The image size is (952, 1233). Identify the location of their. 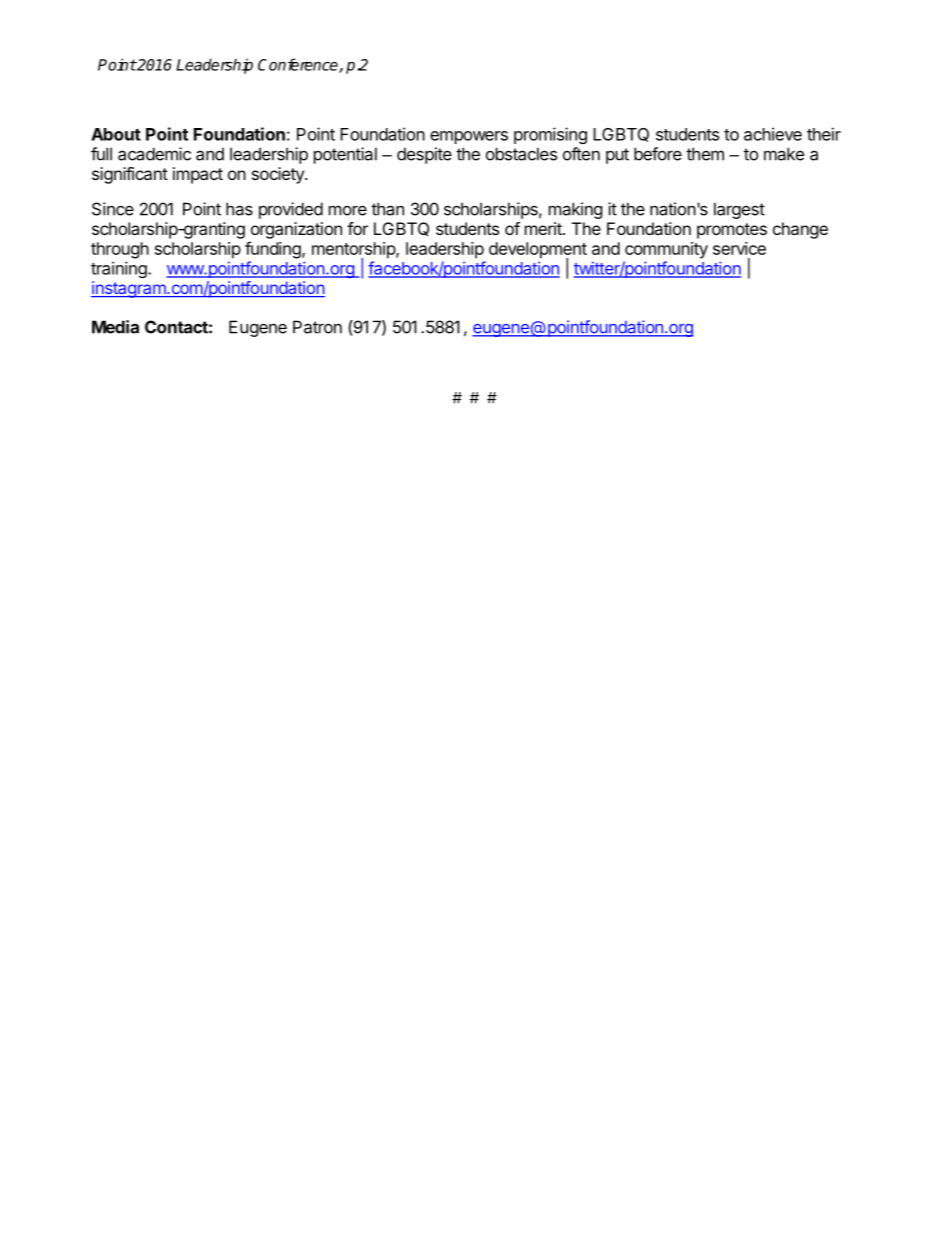
(824, 134).
